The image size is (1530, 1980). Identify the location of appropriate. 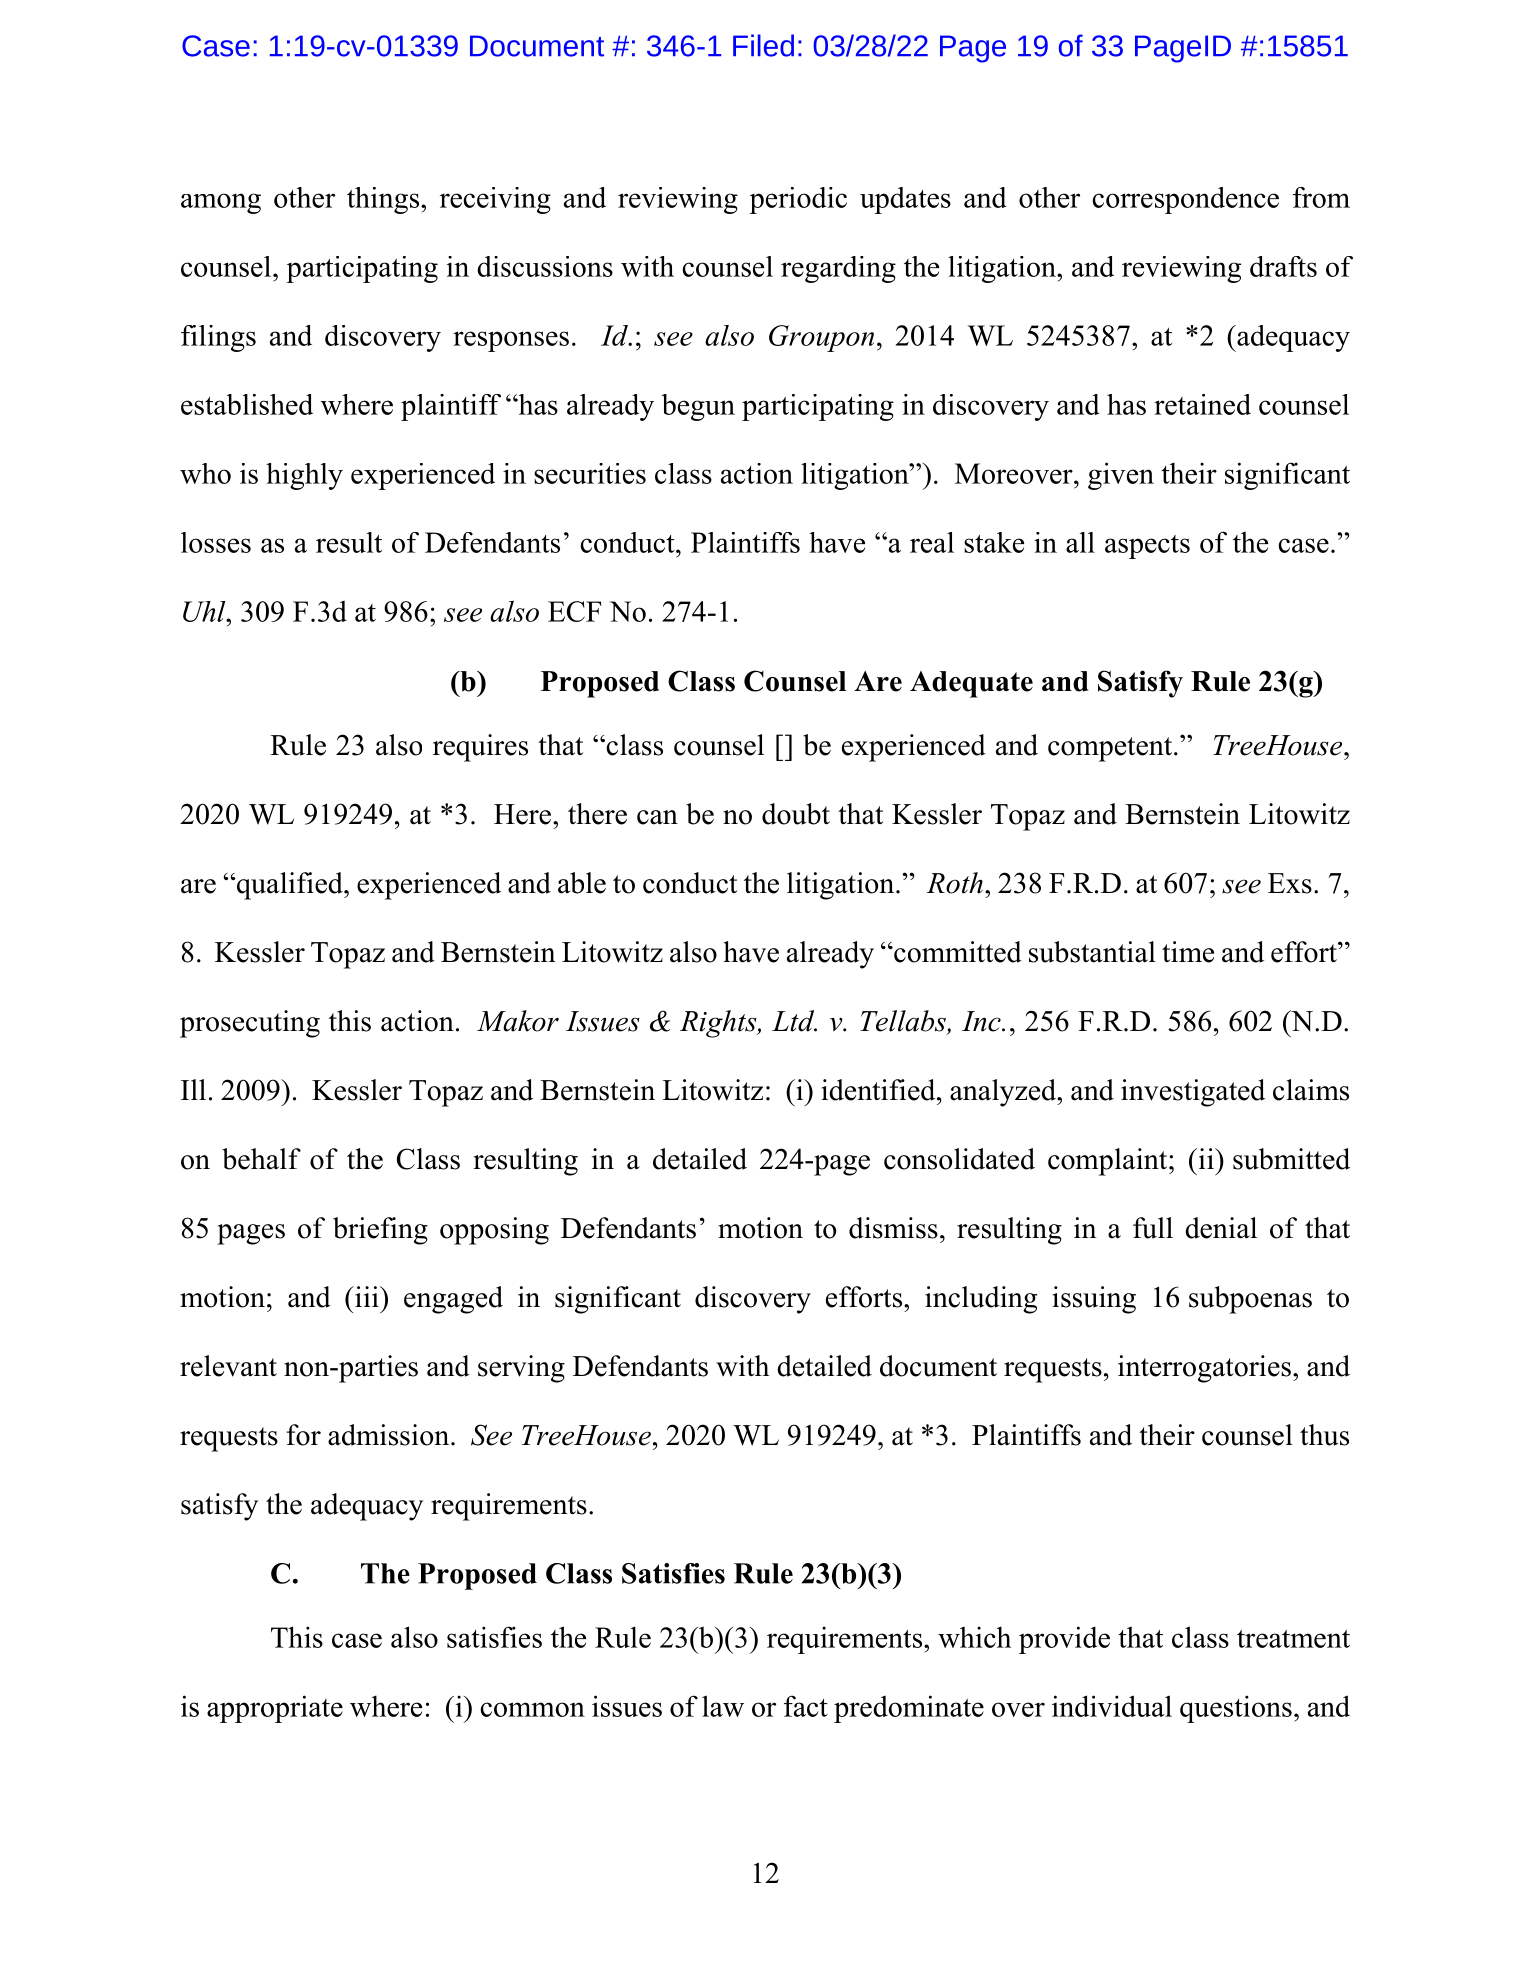
(275, 1709).
